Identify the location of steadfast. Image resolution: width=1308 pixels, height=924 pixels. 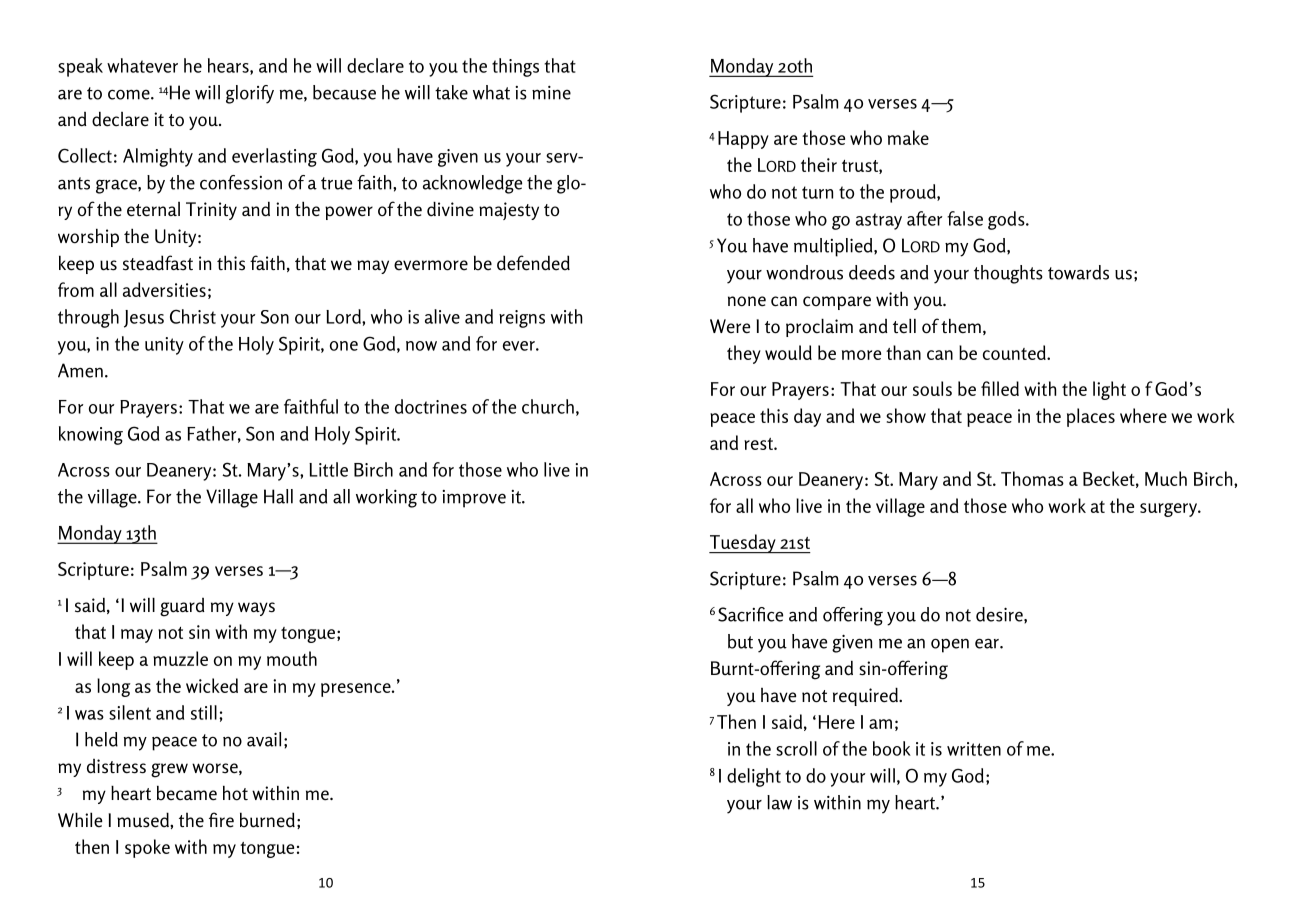
(158, 263).
